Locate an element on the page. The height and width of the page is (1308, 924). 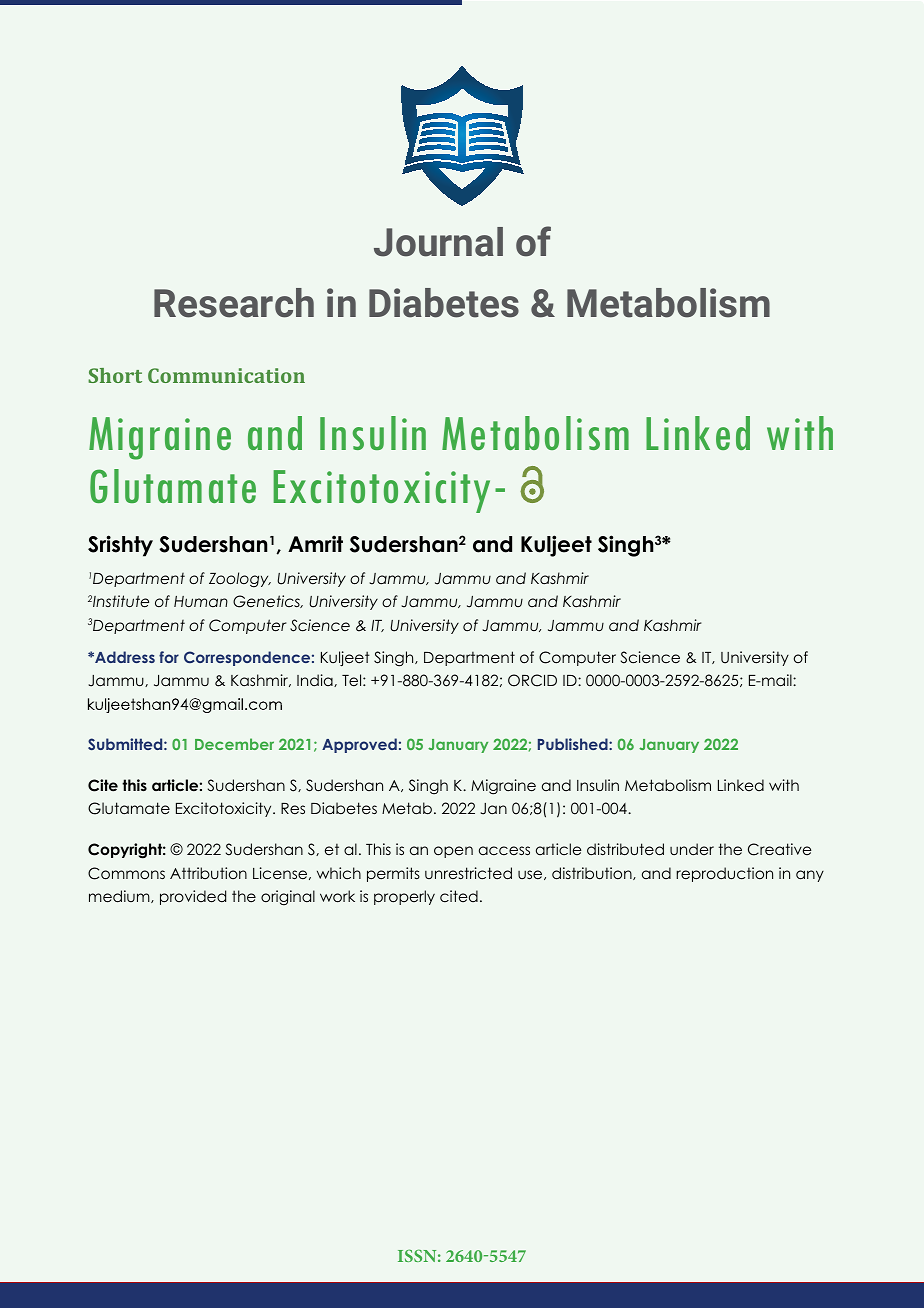
Research is located at coordinates (234, 303).
